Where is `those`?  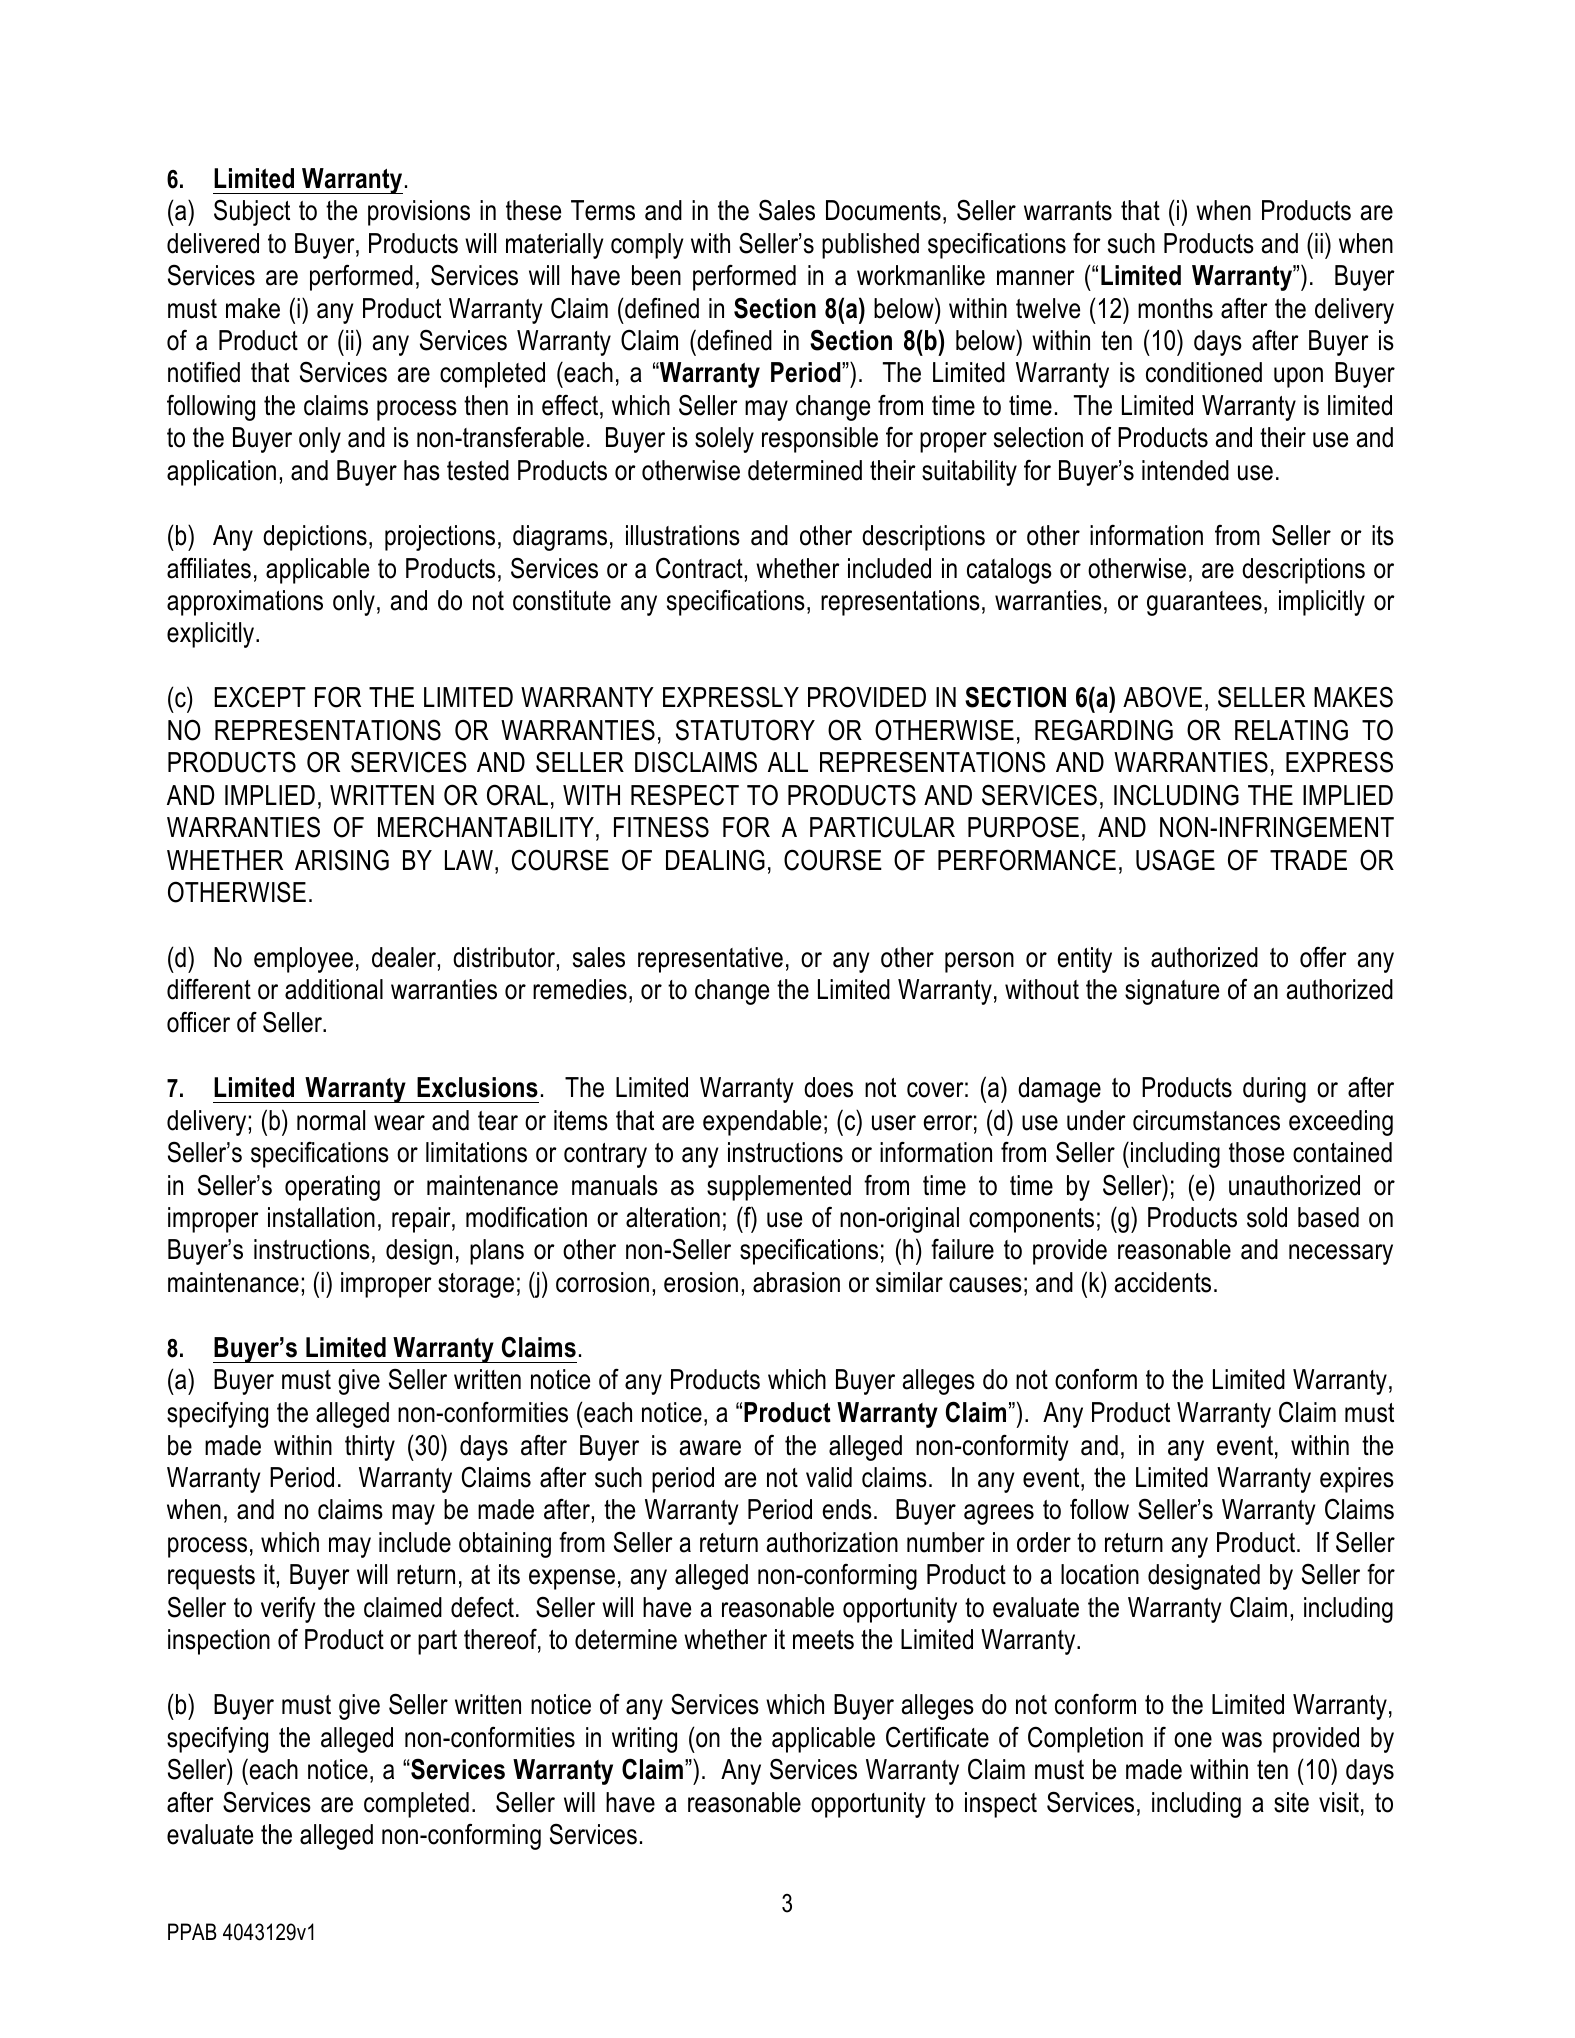 those is located at coordinates (1256, 1152).
